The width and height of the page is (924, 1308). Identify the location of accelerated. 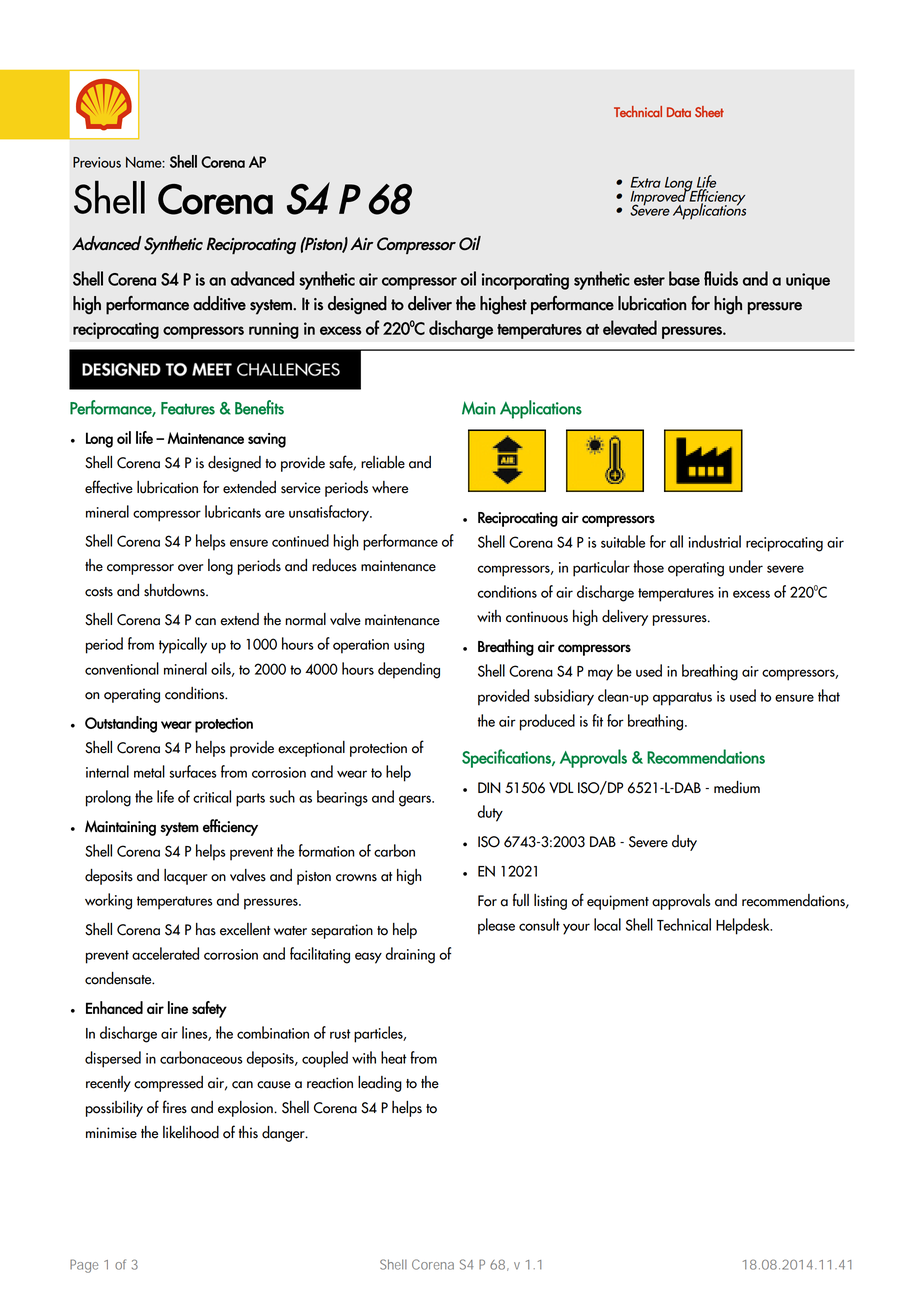
(165, 953).
